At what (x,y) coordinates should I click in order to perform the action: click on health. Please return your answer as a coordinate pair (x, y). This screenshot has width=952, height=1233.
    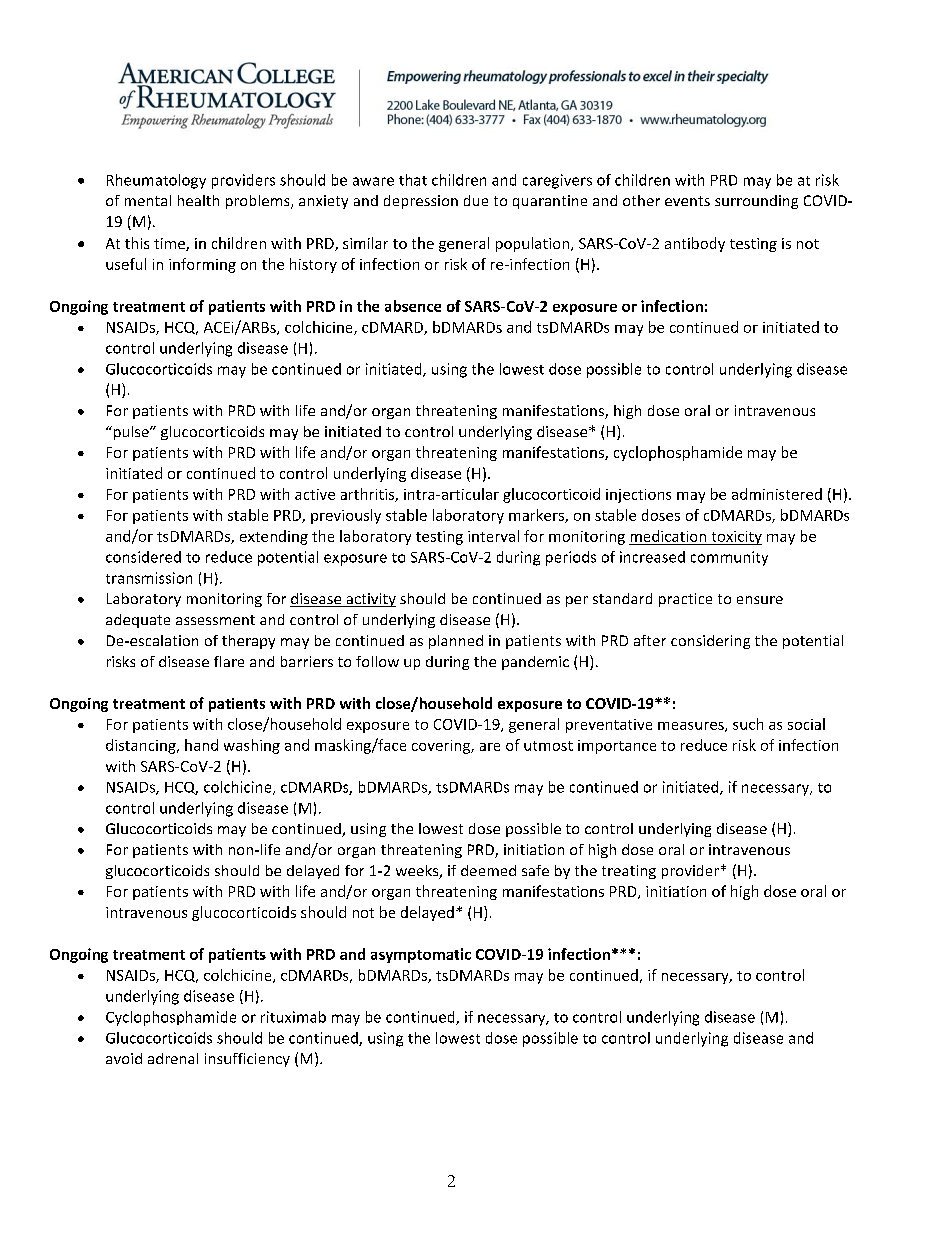
    Looking at the image, I should click on (198, 200).
